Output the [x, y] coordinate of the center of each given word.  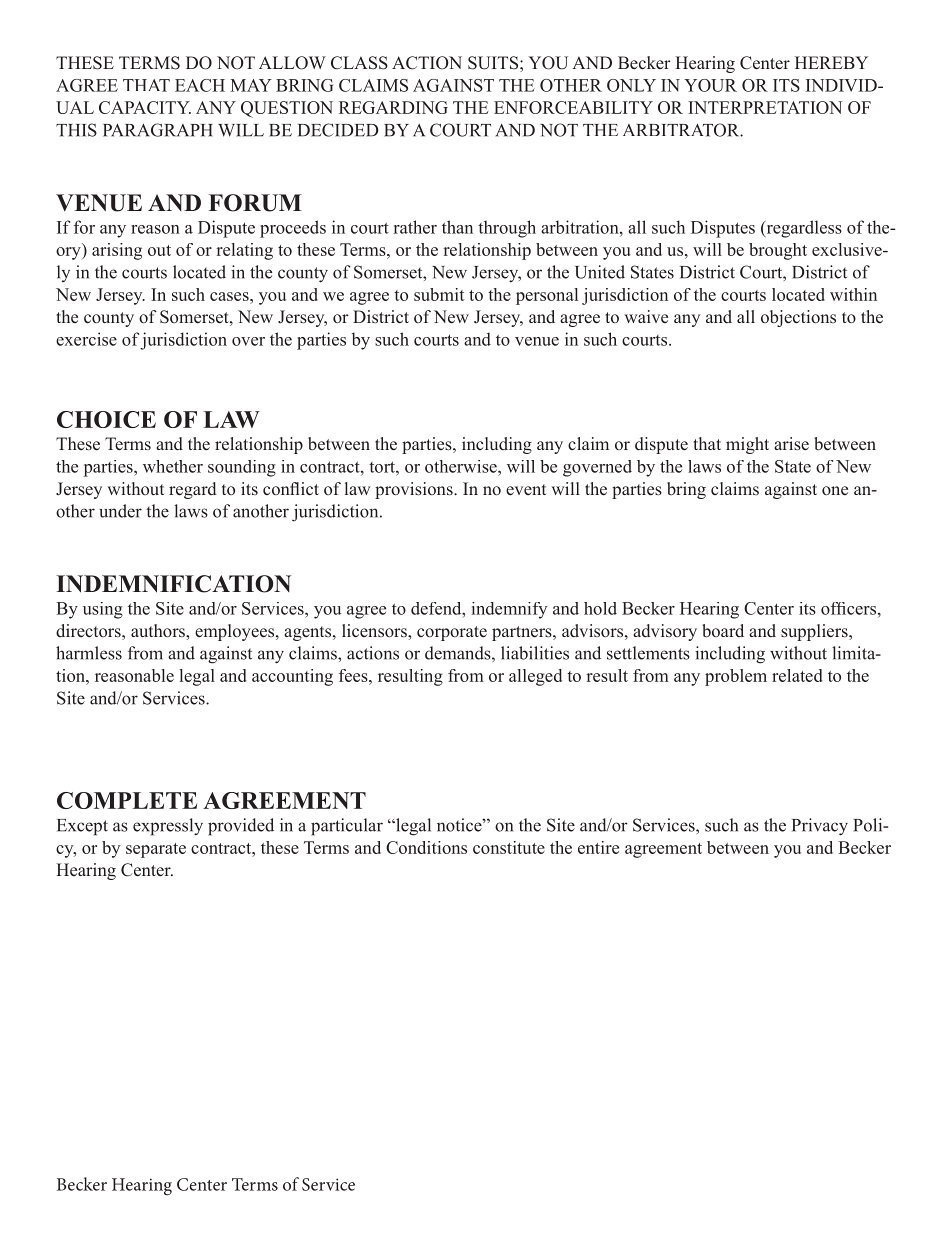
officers [848, 608]
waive [646, 316]
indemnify [509, 610]
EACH [200, 85]
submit [439, 294]
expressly [168, 827]
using [103, 610]
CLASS [359, 63]
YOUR [710, 85]
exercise [86, 339]
